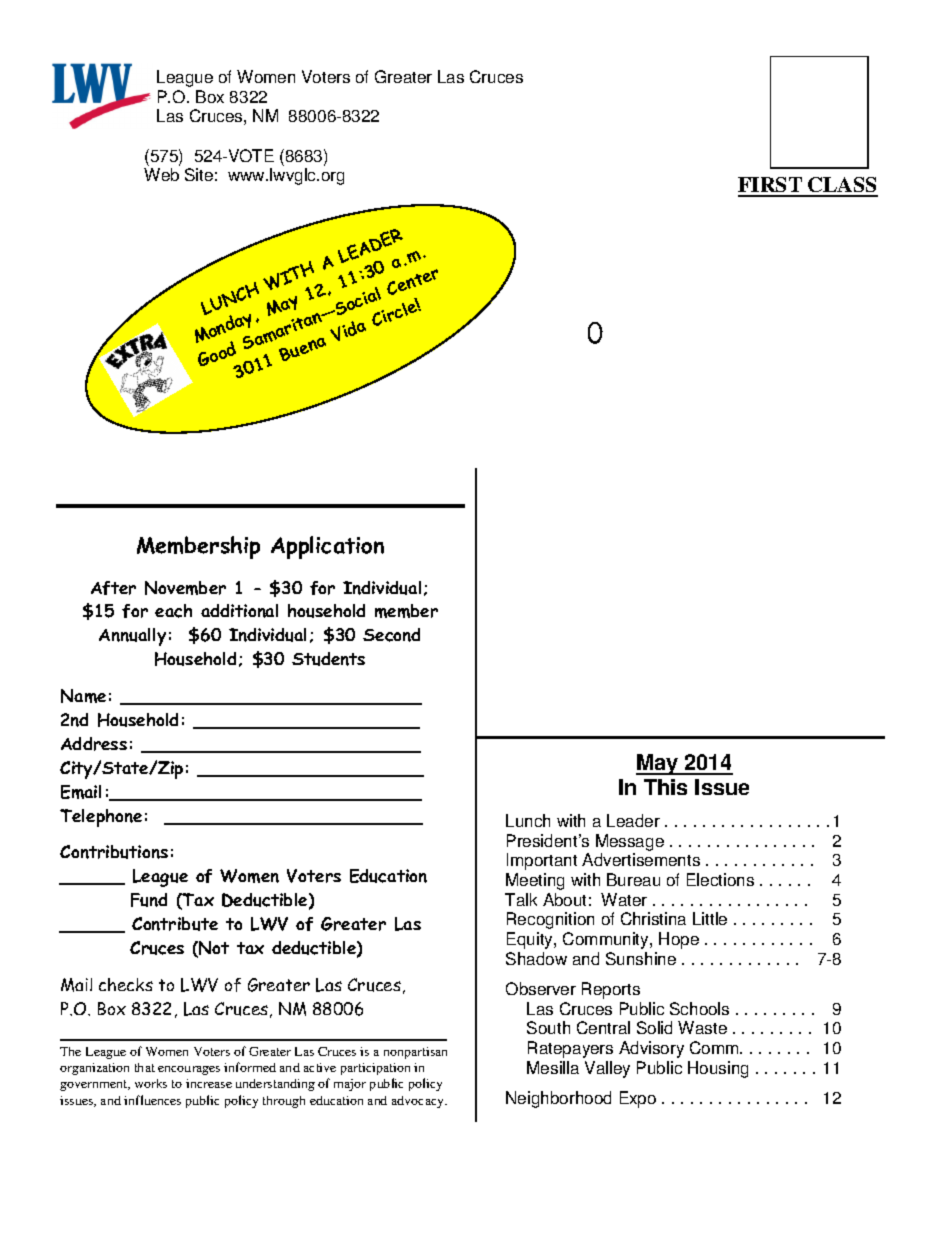 Image resolution: width=952 pixels, height=1233 pixels. What do you see at coordinates (771, 186) in the screenshot?
I see `FIRST` at bounding box center [771, 186].
